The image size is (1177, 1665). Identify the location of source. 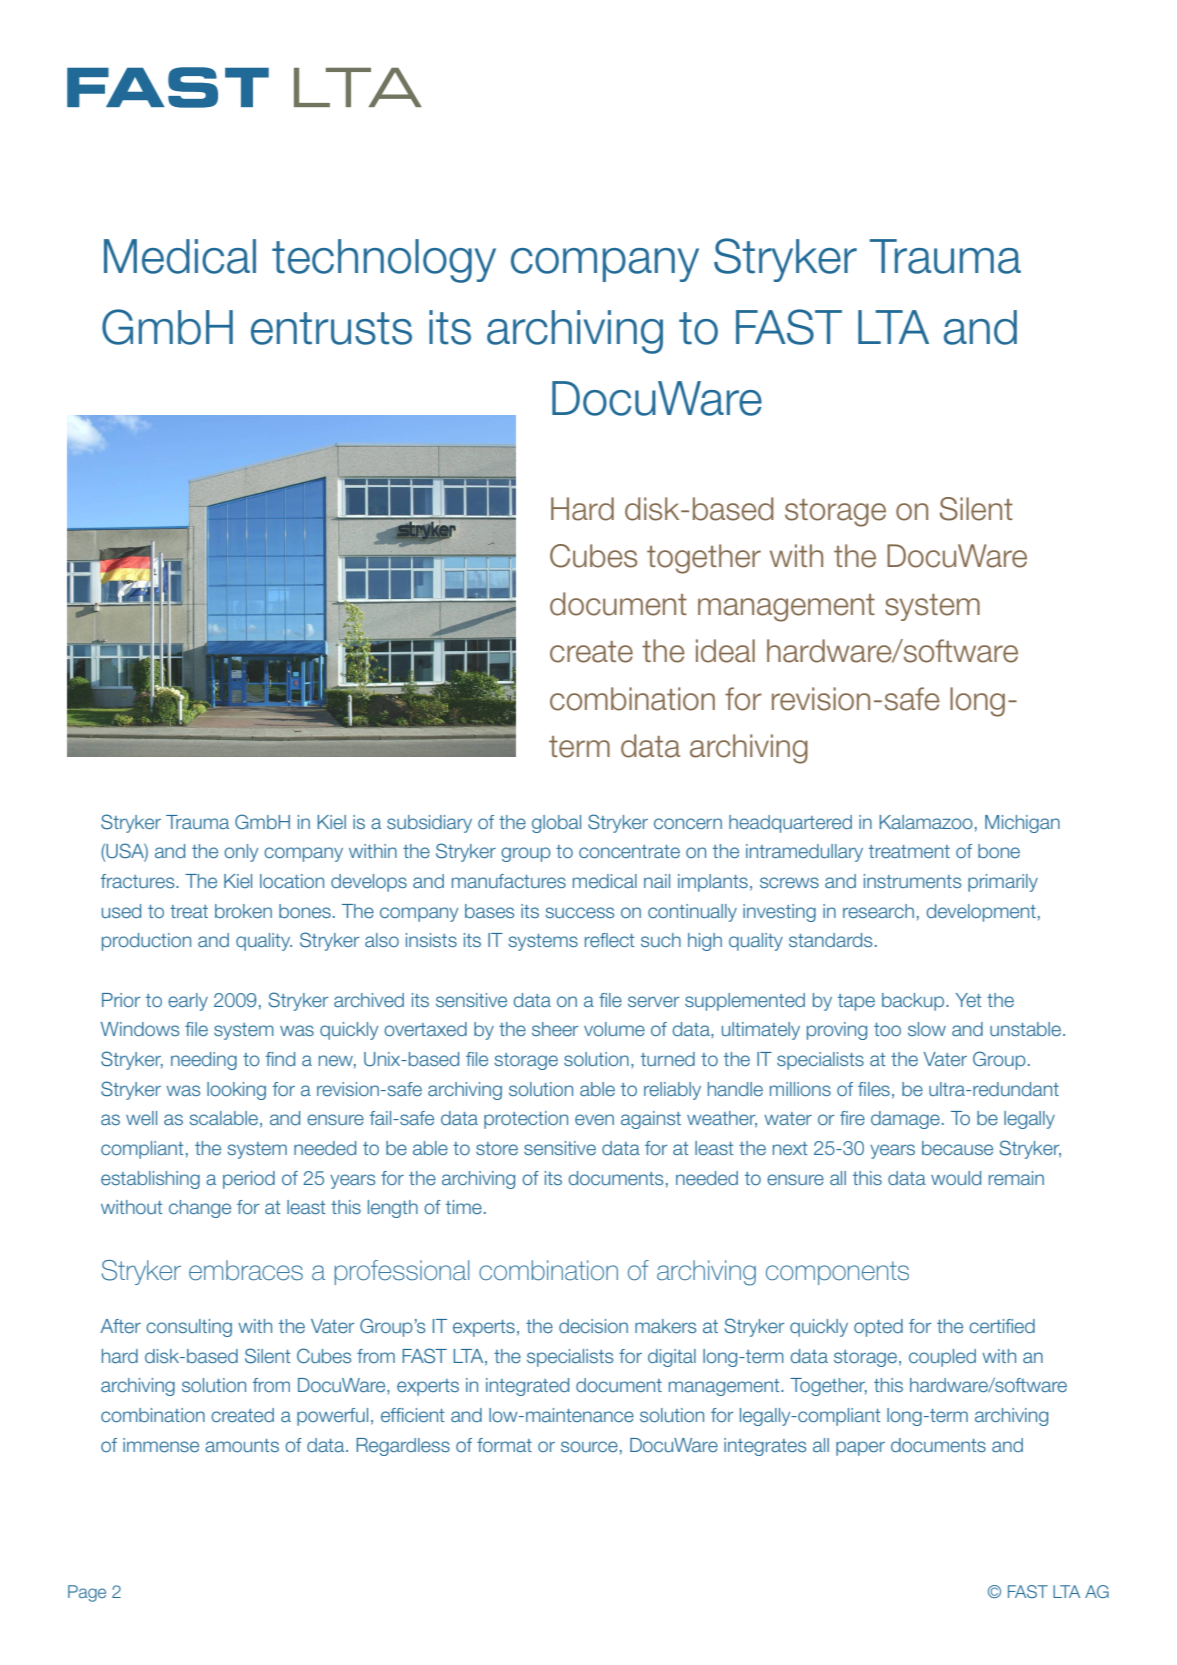
(589, 1446).
